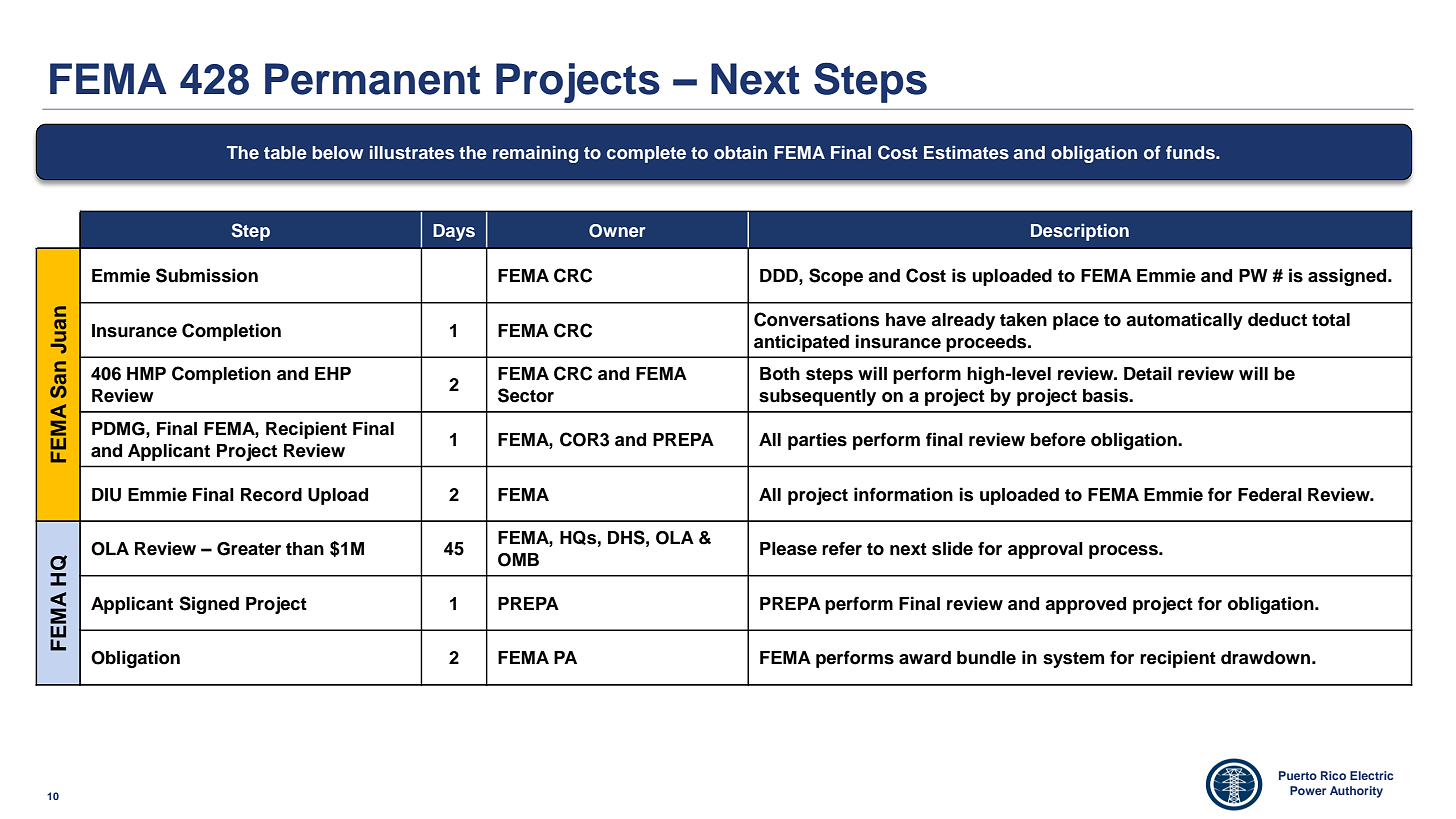 Image resolution: width=1456 pixels, height=819 pixels. What do you see at coordinates (925, 658) in the page?
I see `award` at bounding box center [925, 658].
